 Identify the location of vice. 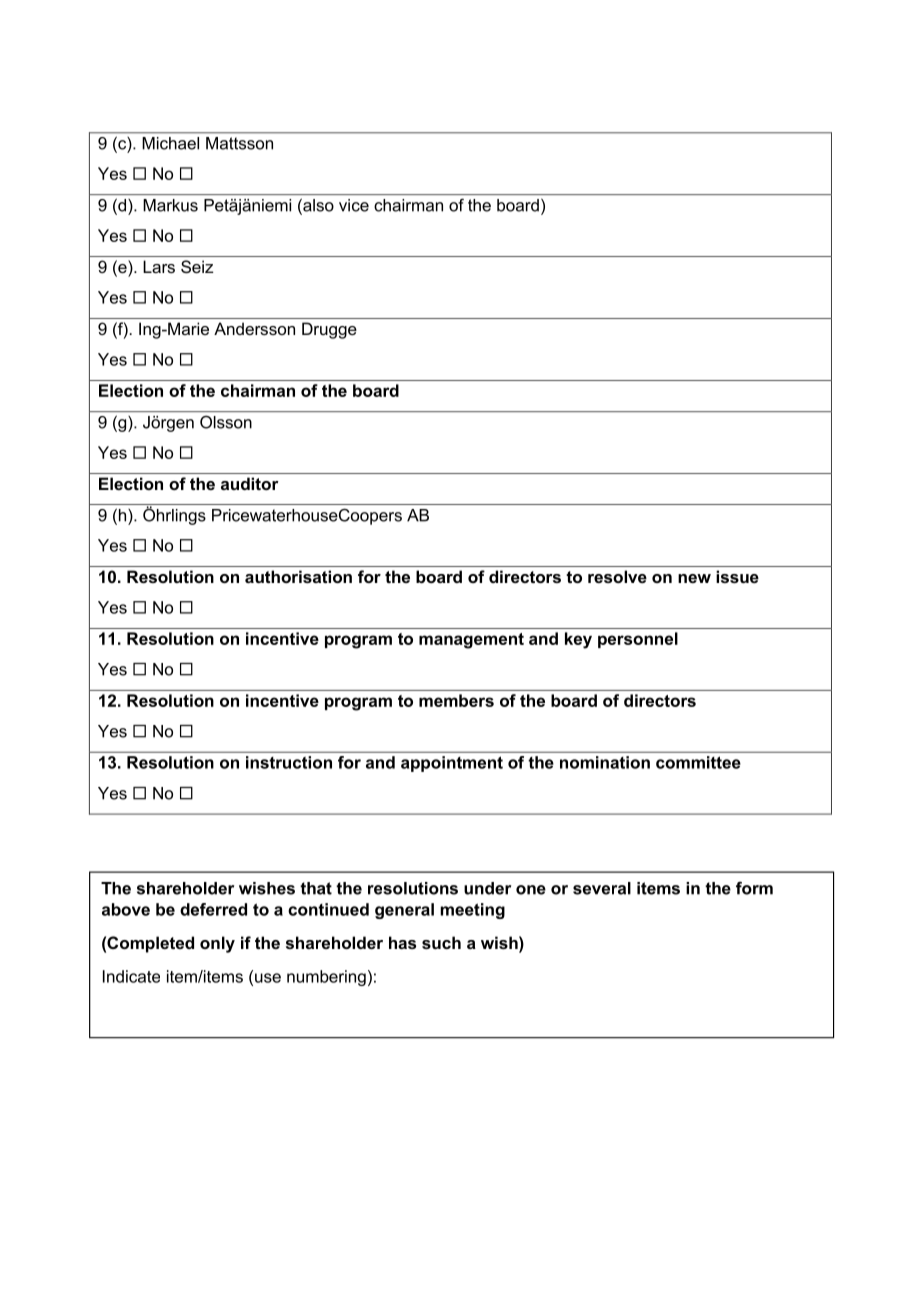
(354, 205).
